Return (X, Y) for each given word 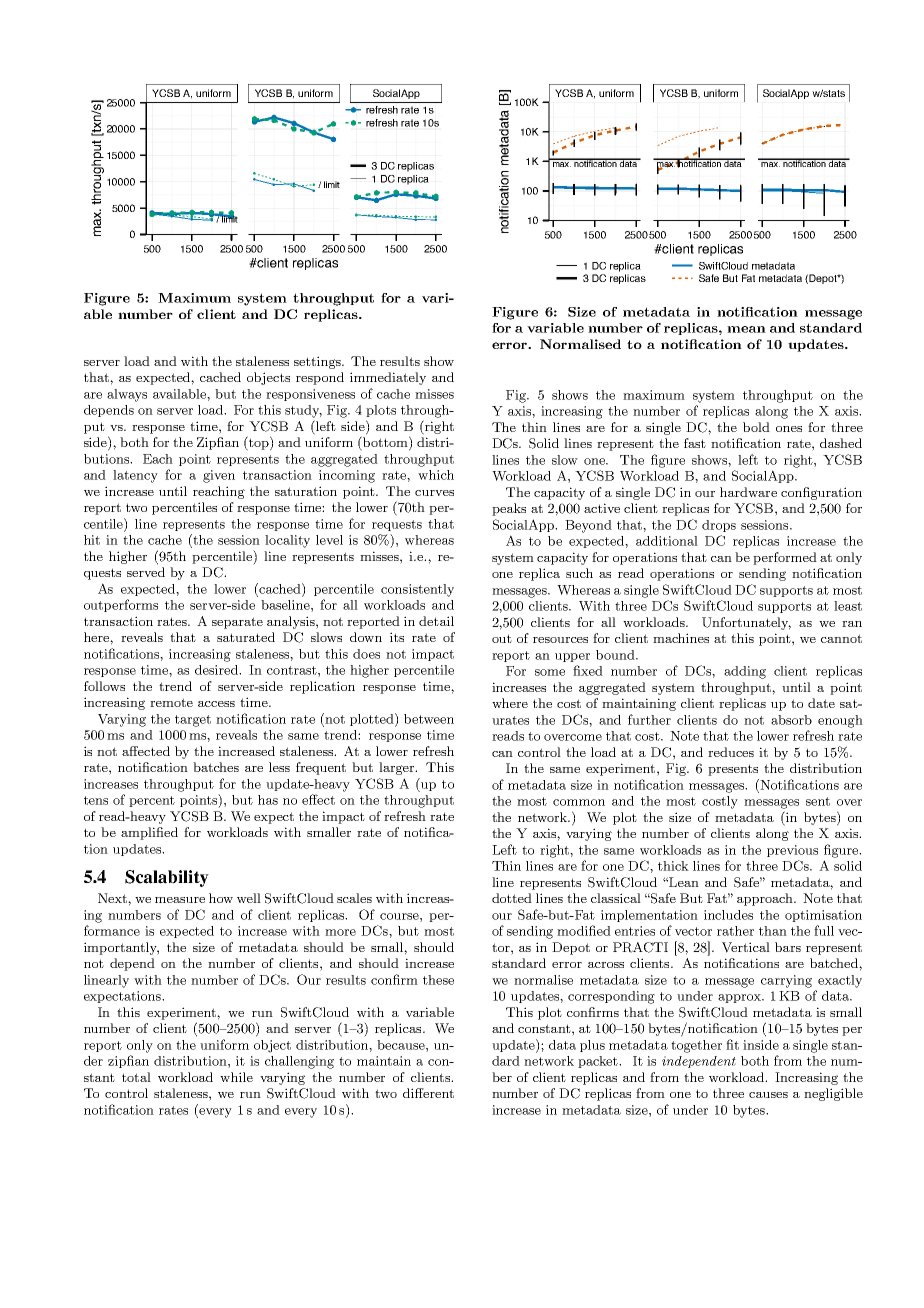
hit (92, 540)
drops (719, 526)
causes (768, 1095)
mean (746, 329)
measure (180, 900)
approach (766, 899)
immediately (388, 378)
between (429, 719)
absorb (791, 720)
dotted (512, 898)
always (127, 395)
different (428, 1093)
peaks (509, 509)
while (236, 1077)
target (193, 721)
